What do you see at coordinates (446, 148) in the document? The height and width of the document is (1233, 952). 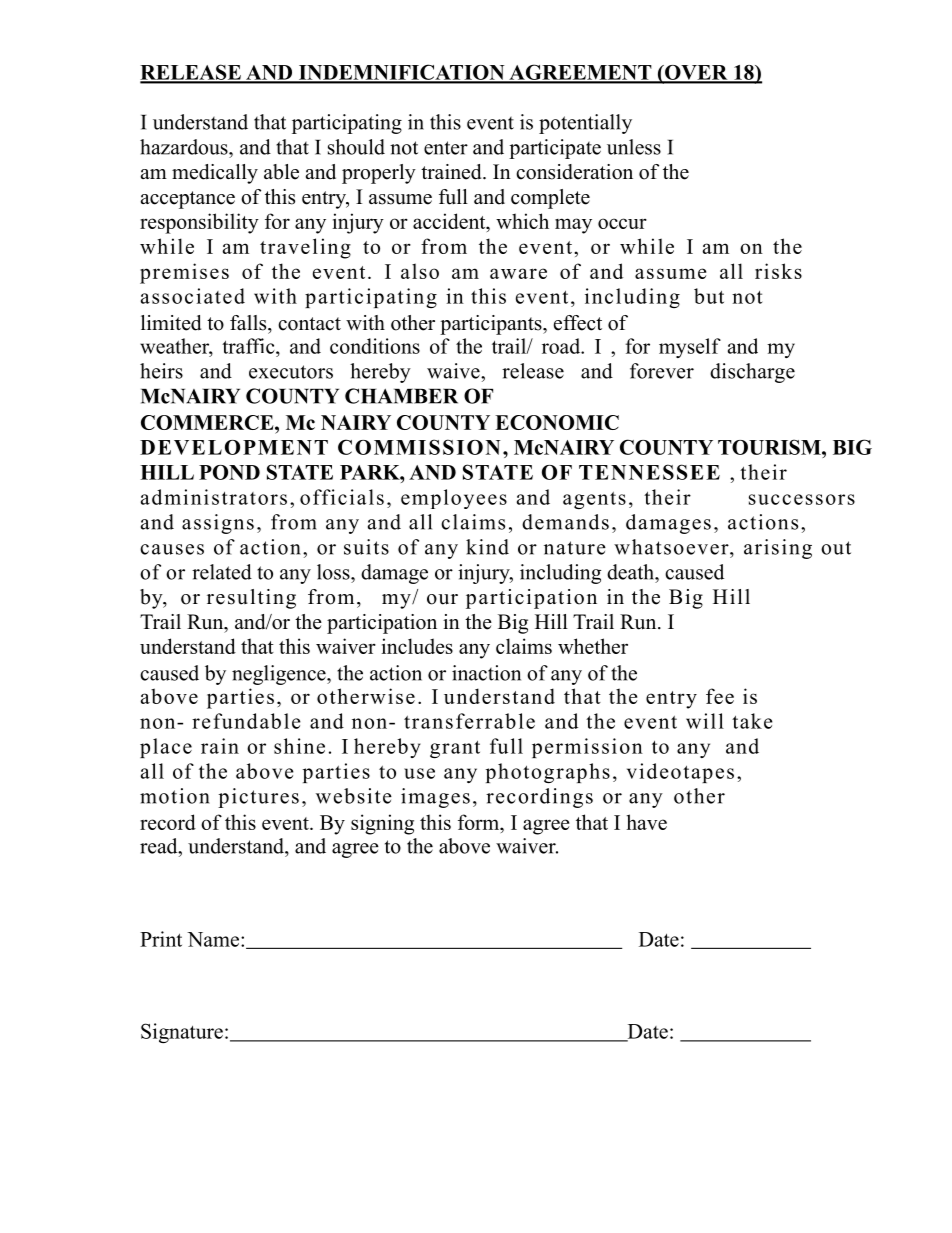 I see `enter` at bounding box center [446, 148].
